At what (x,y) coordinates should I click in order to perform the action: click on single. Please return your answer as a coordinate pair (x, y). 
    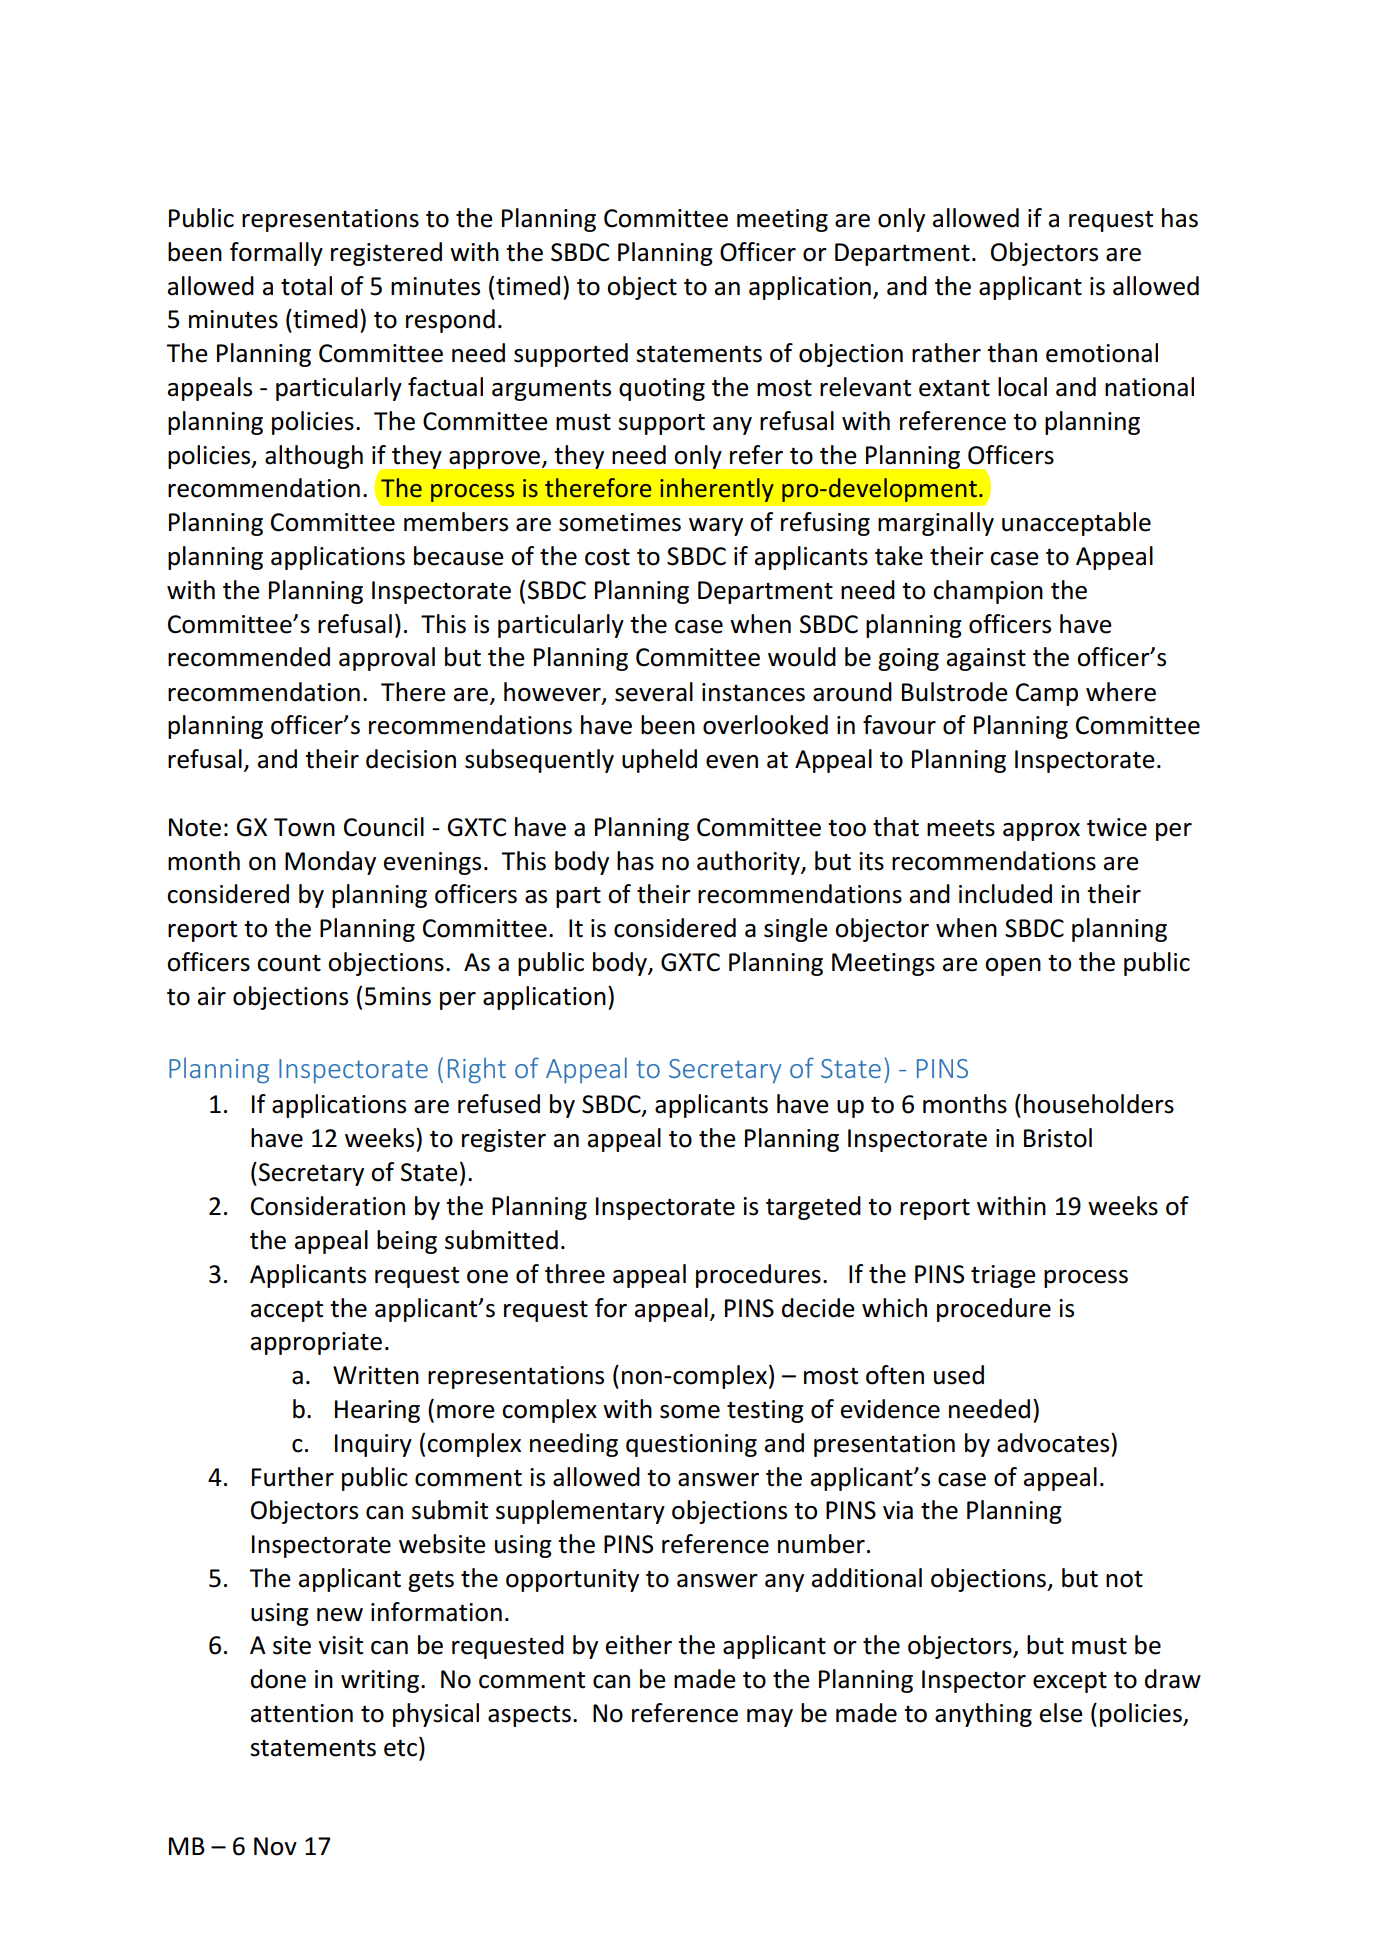
    Looking at the image, I should click on (796, 930).
